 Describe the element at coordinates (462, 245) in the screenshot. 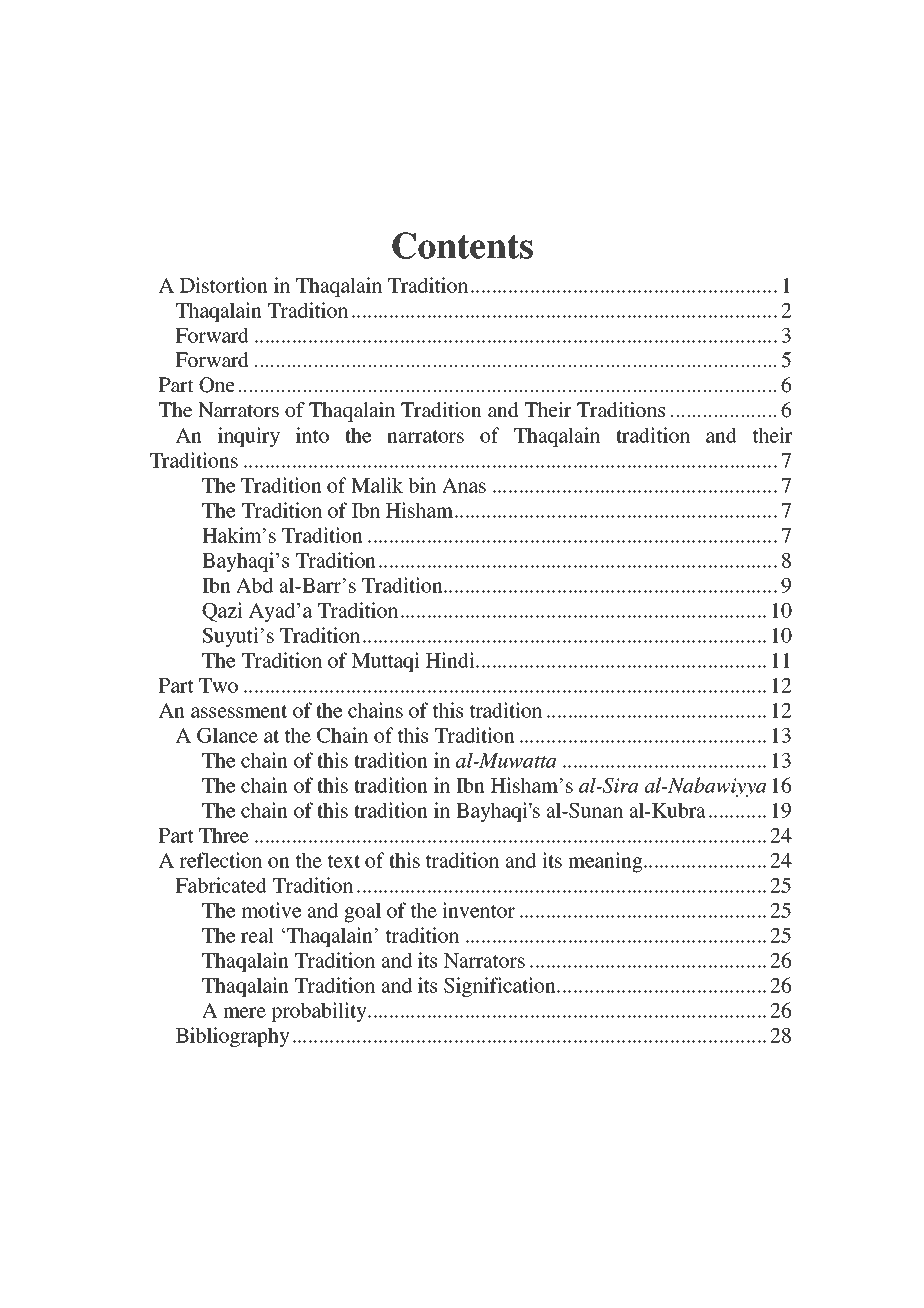

I see `Contents` at that location.
